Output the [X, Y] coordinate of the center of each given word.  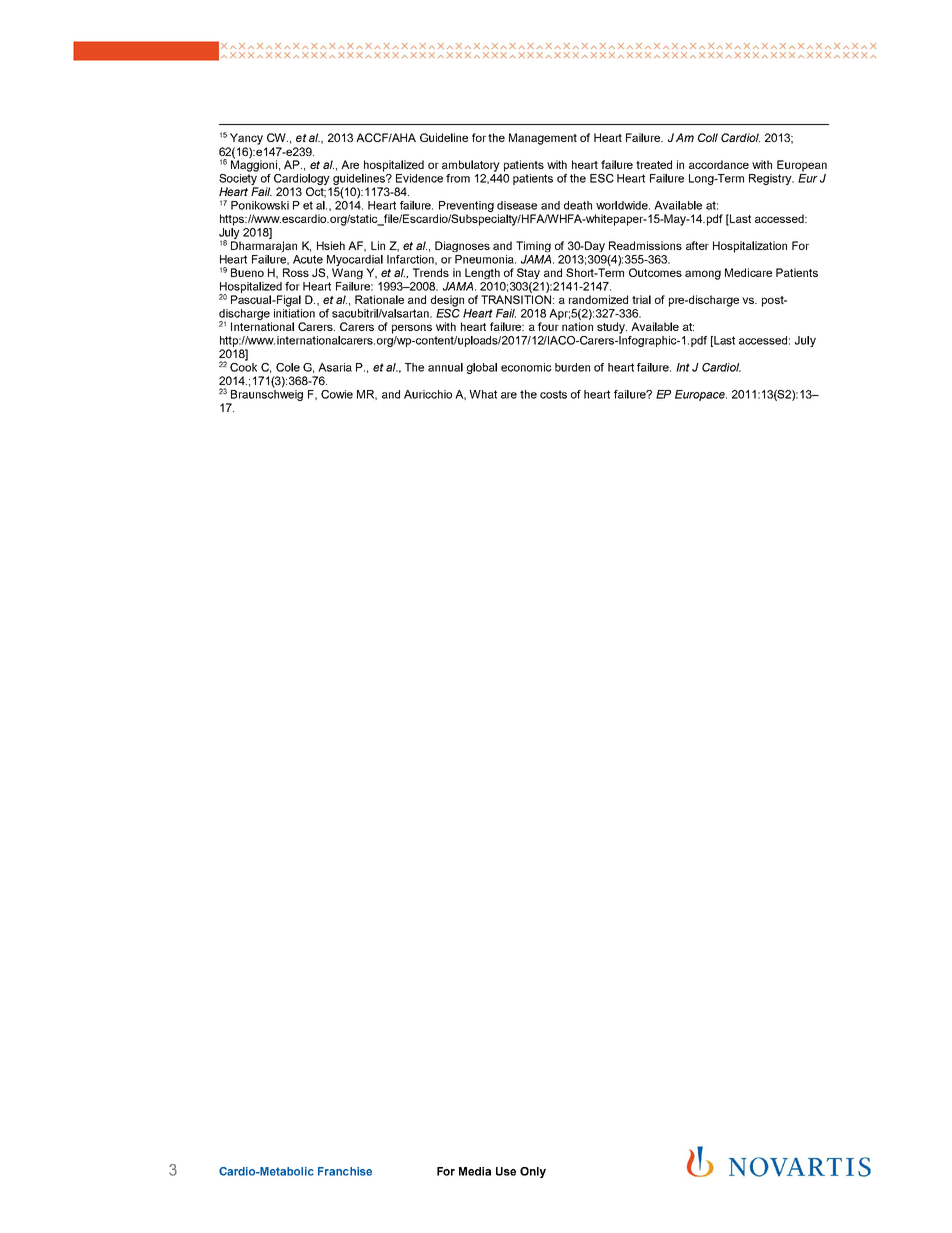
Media [475, 1171]
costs [553, 394]
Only [533, 1172]
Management [543, 139]
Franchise [345, 1171]
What [483, 394]
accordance [719, 164]
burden [572, 367]
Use [506, 1171]
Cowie [337, 394]
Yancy [246, 139]
